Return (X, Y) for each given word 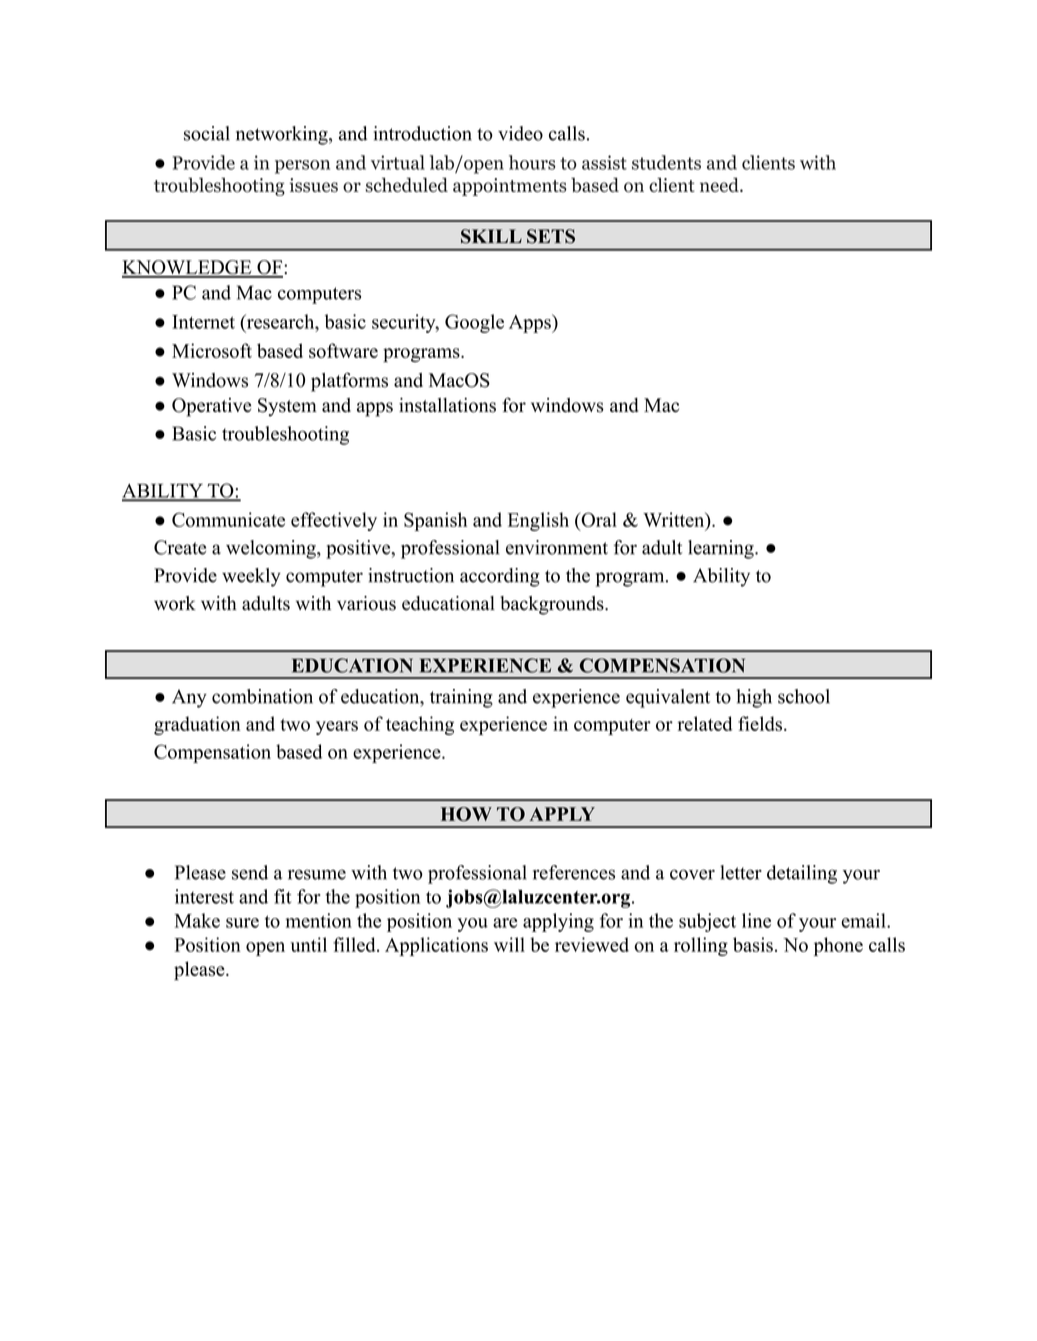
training (461, 698)
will (509, 944)
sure (242, 923)
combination (262, 696)
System (287, 407)
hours (532, 162)
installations (447, 405)
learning (722, 549)
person (302, 167)
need (720, 185)
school (804, 696)
